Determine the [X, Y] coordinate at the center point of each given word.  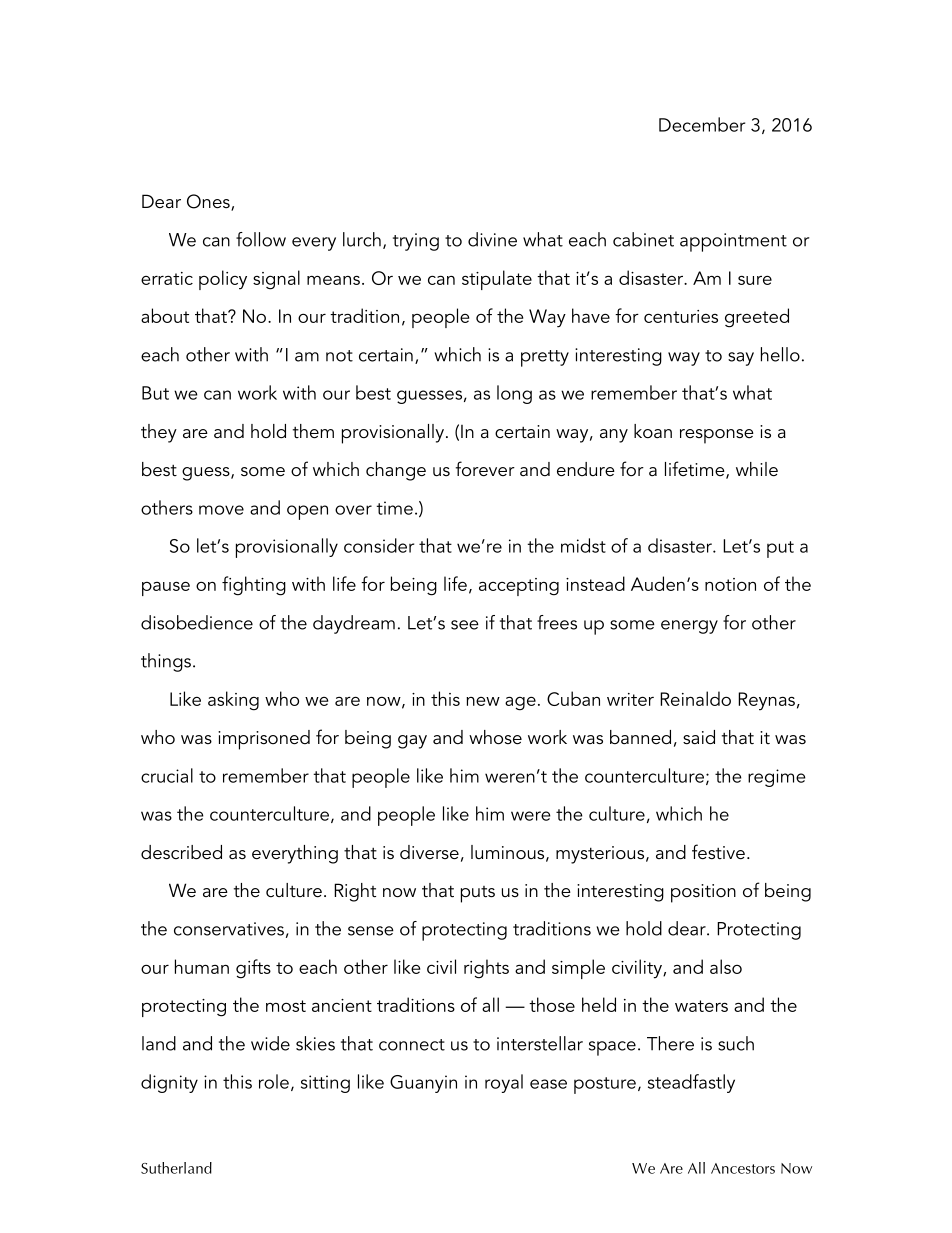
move [221, 510]
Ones [209, 202]
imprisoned [264, 740]
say [741, 359]
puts [478, 894]
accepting [519, 587]
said [699, 737]
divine [492, 239]
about [165, 315]
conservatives [229, 929]
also [726, 966]
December [702, 124]
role [274, 1081]
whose [495, 737]
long [514, 394]
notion [730, 584]
